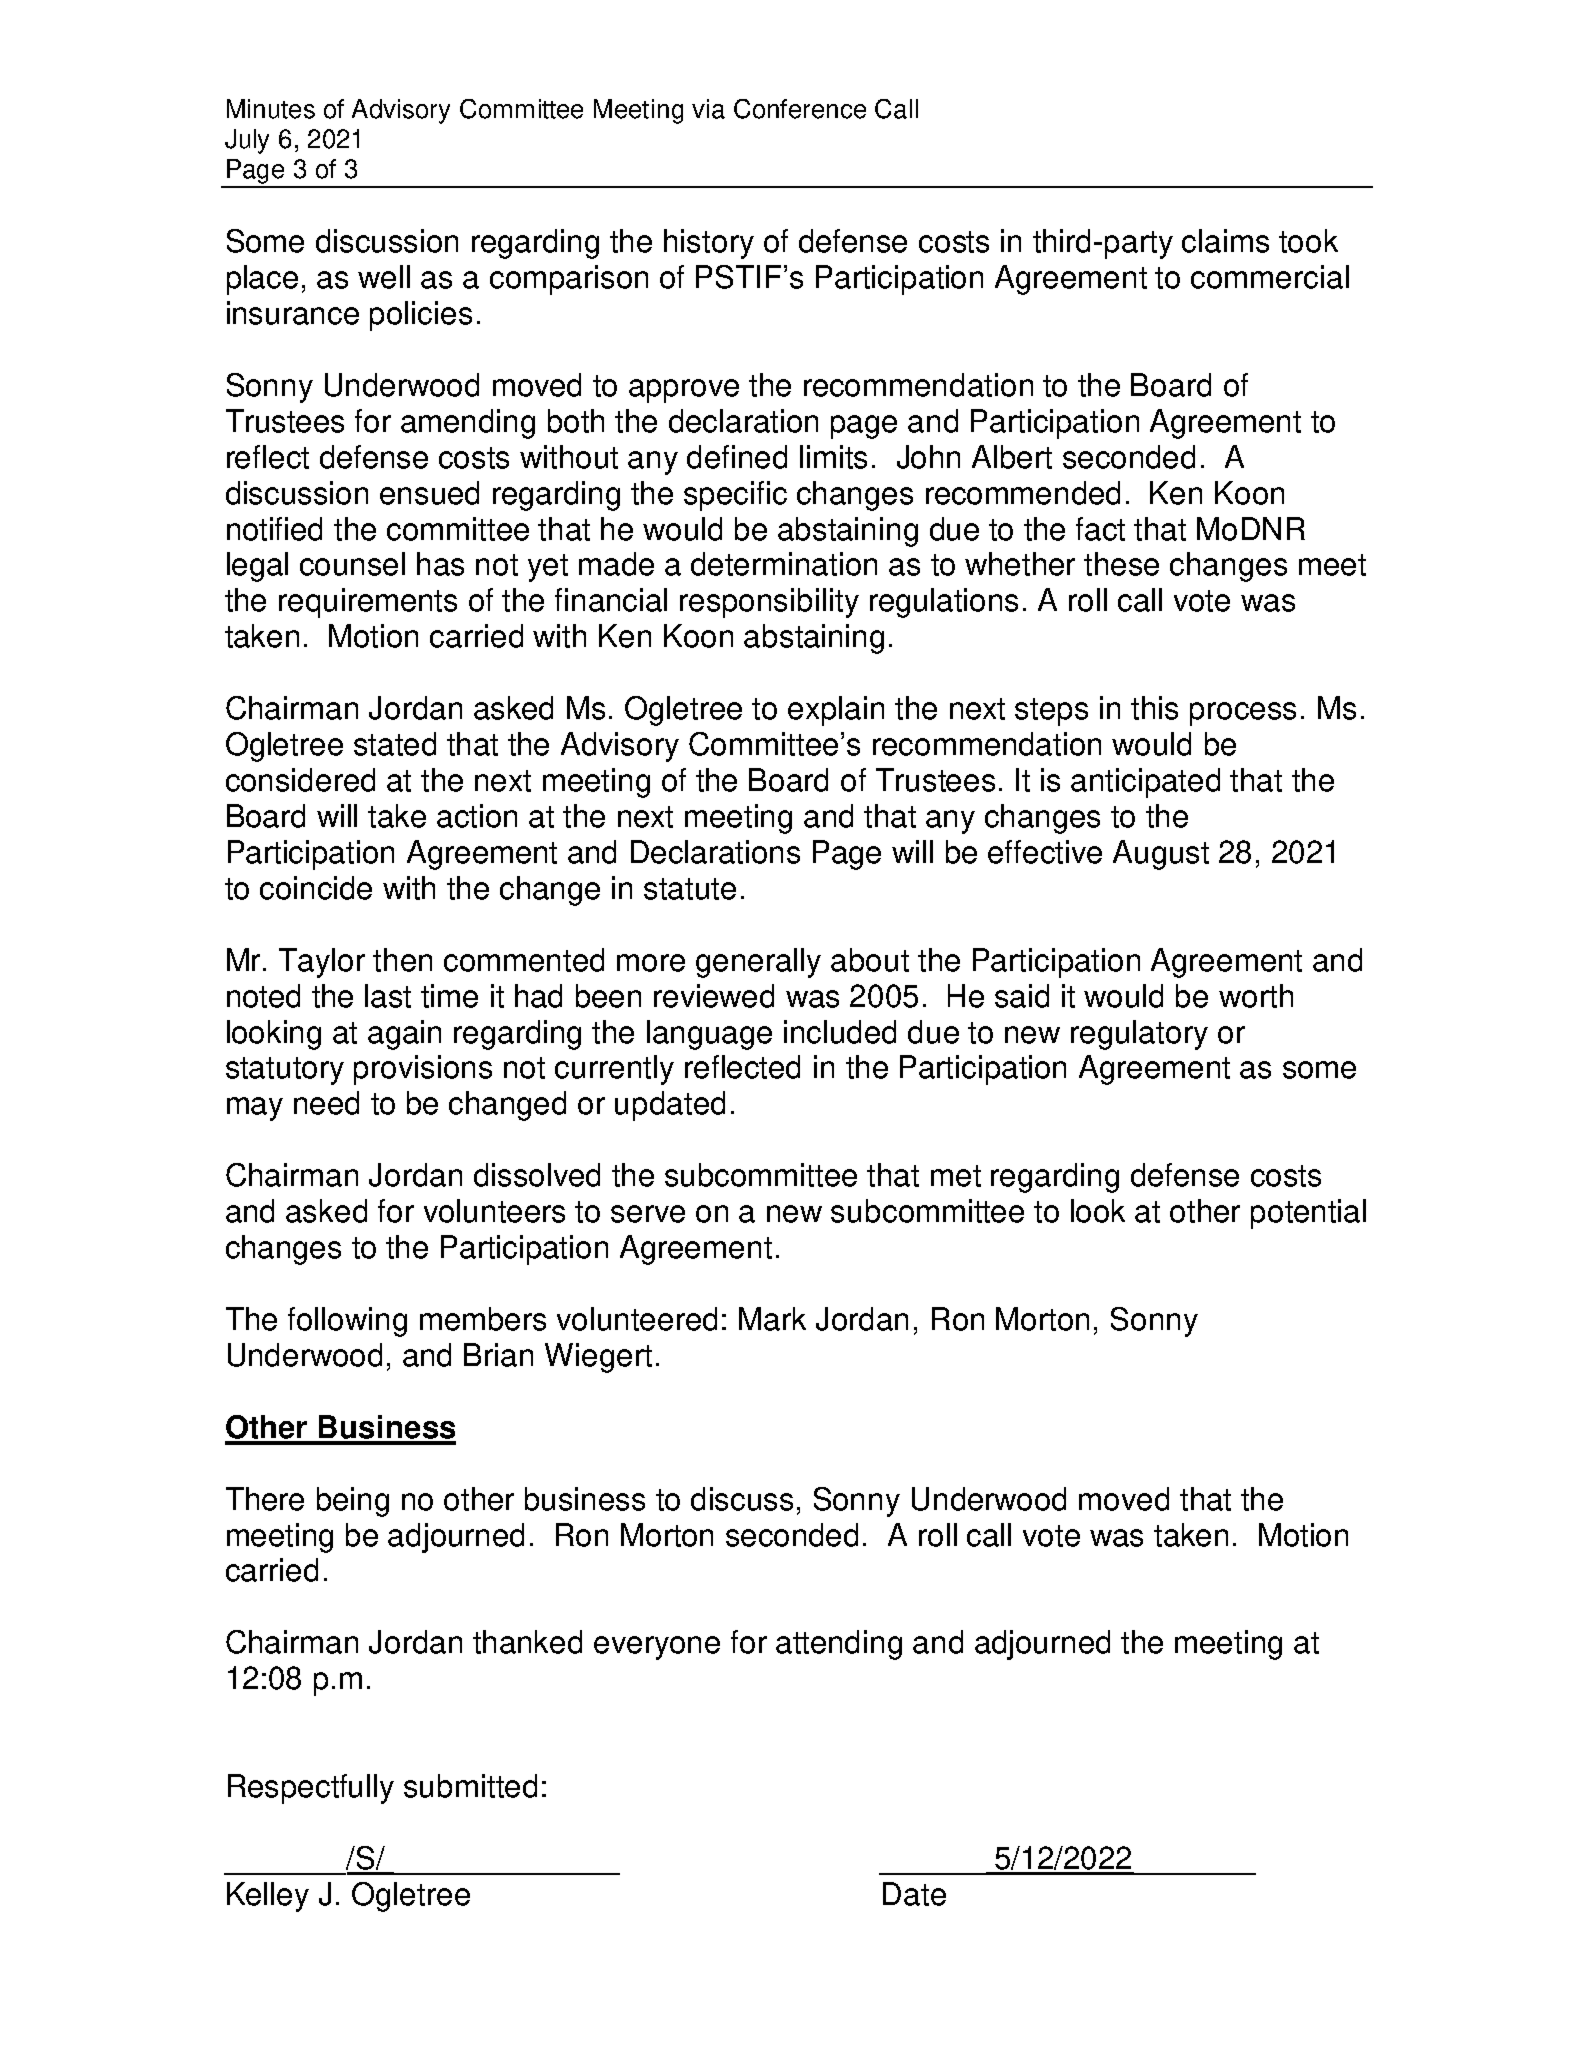 The height and width of the screenshot is (2062, 1594). What do you see at coordinates (1139, 1035) in the screenshot?
I see `regulatory` at bounding box center [1139, 1035].
